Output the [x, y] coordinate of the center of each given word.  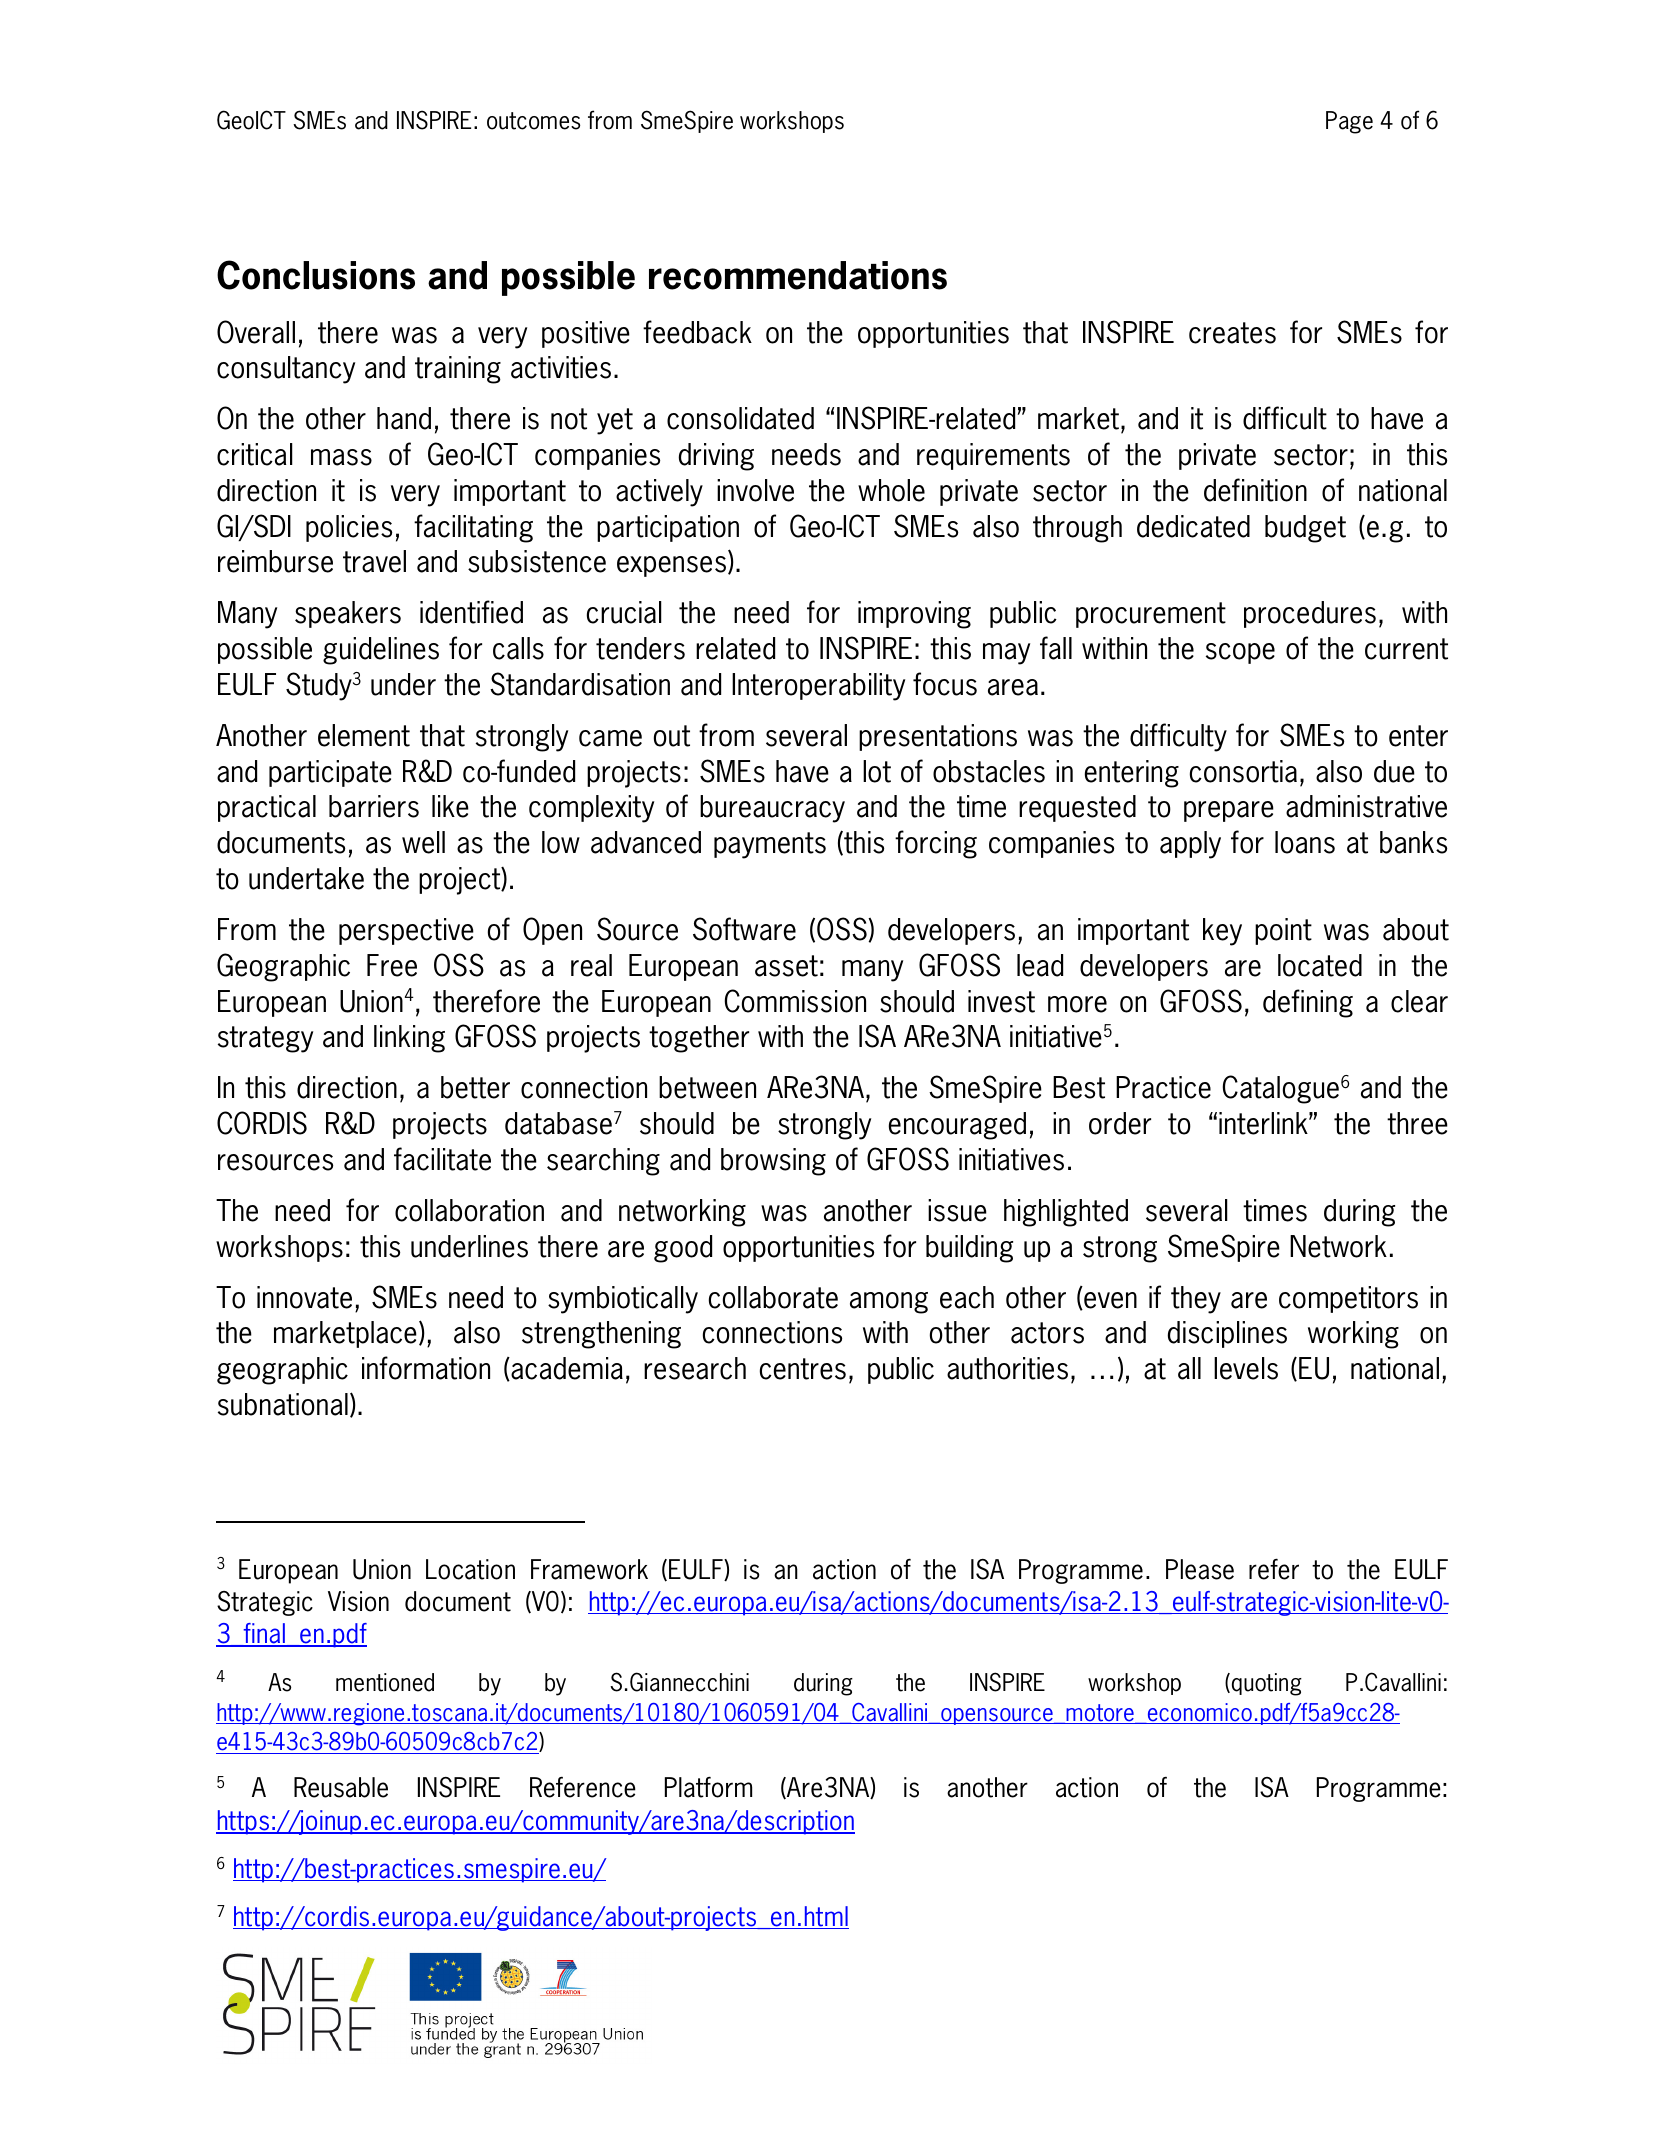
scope [1240, 653]
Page [1349, 122]
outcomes [533, 121]
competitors [1348, 1299]
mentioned [385, 1682]
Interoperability [818, 687]
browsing [773, 1162]
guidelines [381, 651]
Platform [708, 1787]
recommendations [798, 275]
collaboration [469, 1210]
